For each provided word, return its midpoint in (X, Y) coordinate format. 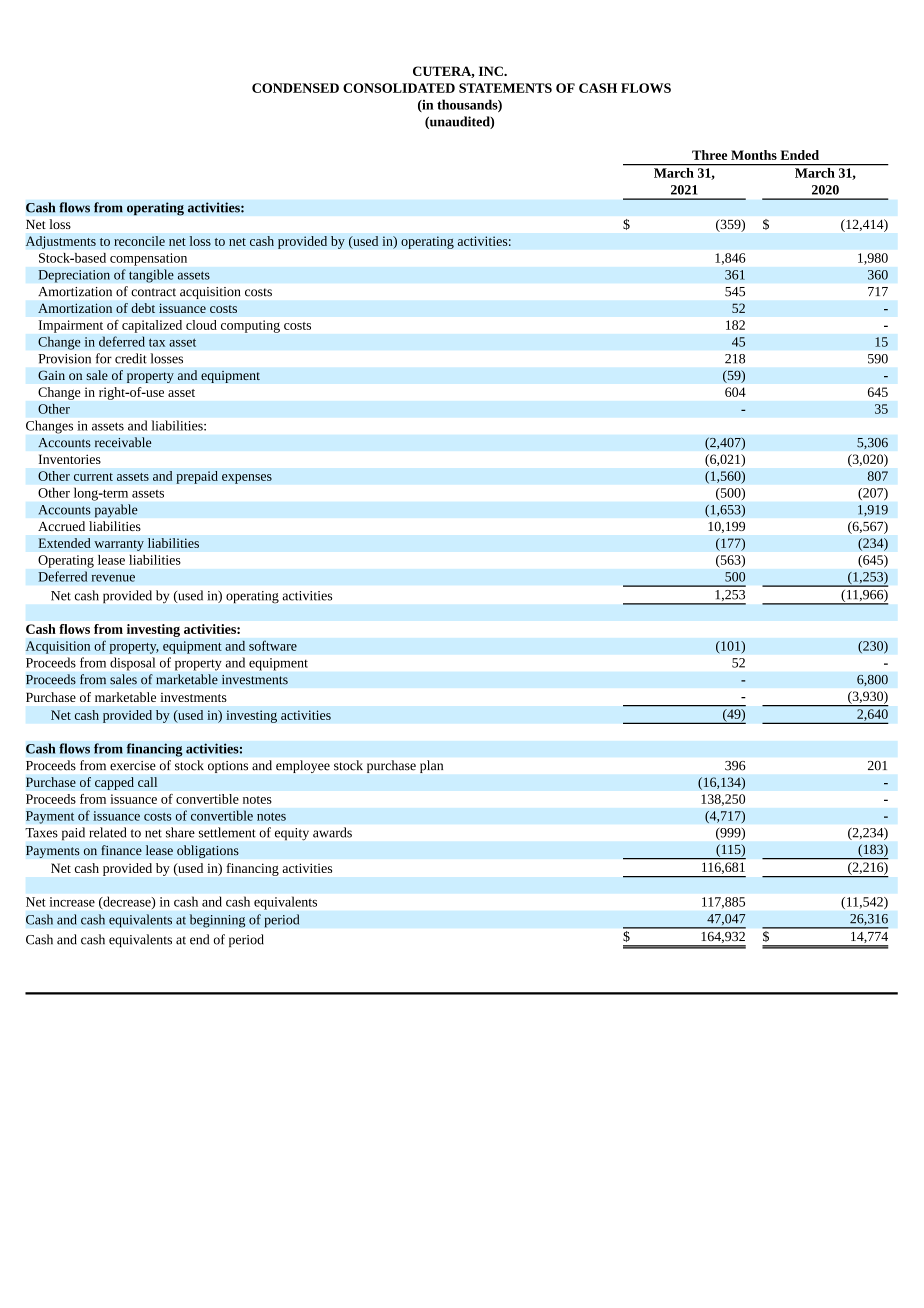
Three (709, 155)
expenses (247, 479)
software (273, 645)
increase (72, 902)
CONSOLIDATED (399, 88)
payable (116, 511)
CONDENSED (295, 88)
